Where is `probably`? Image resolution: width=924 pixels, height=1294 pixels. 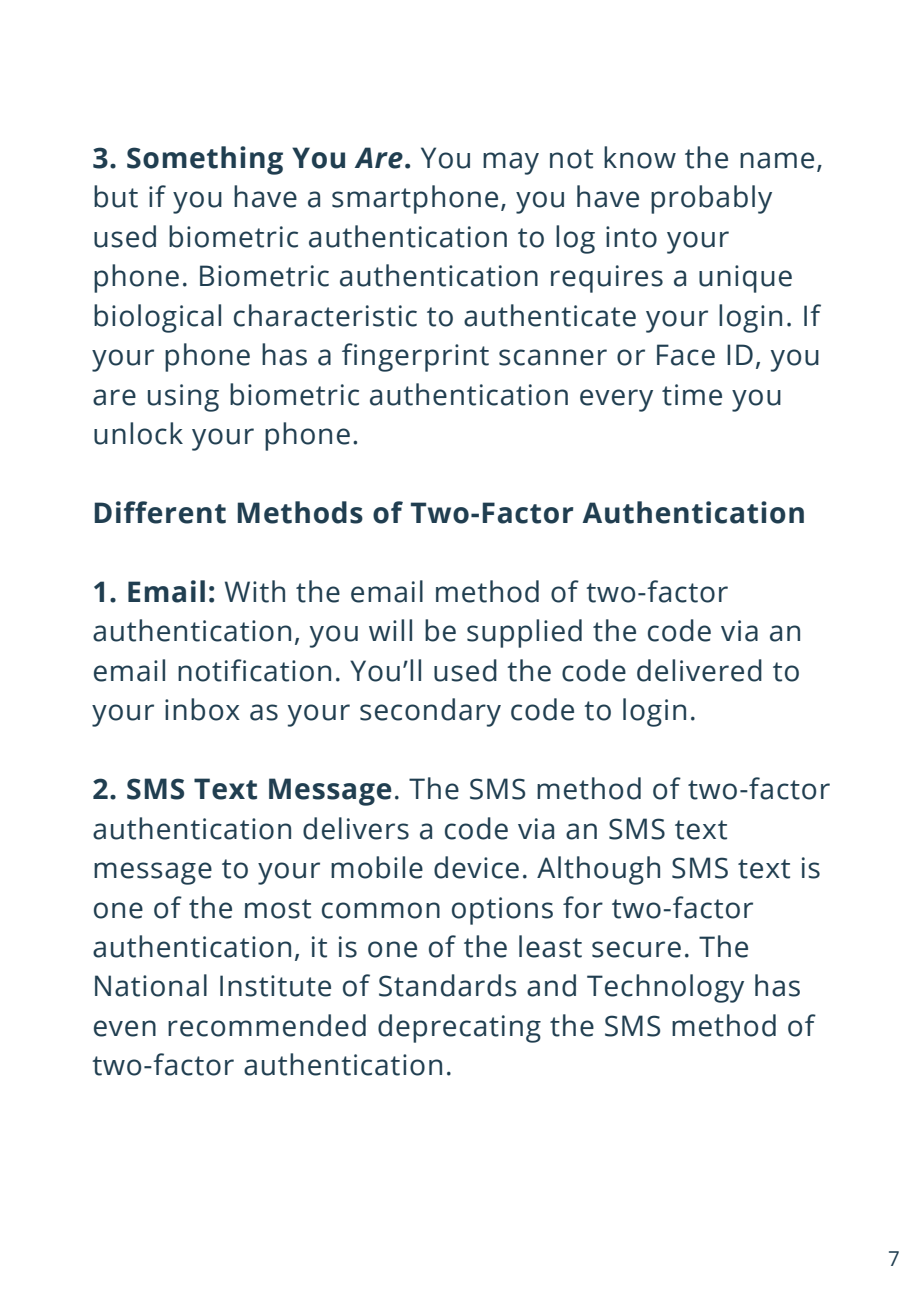
probably is located at coordinates (711, 199).
